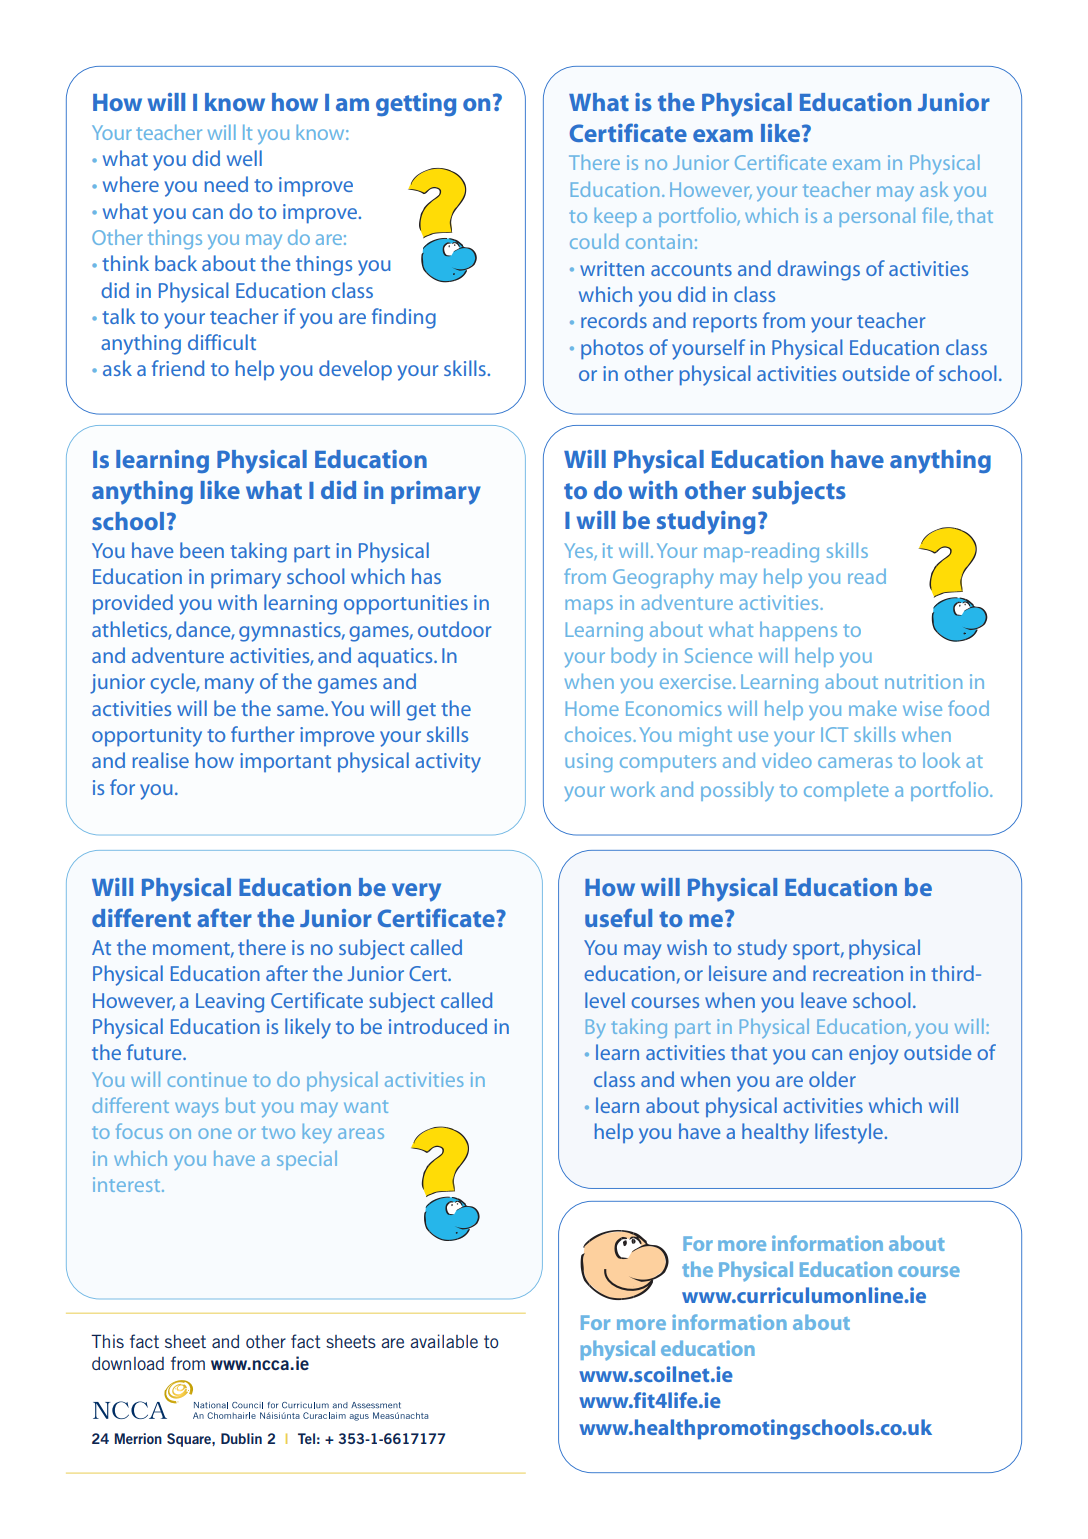 The height and width of the screenshot is (1539, 1088). Describe the element at coordinates (244, 158) in the screenshot. I see `well` at that location.
